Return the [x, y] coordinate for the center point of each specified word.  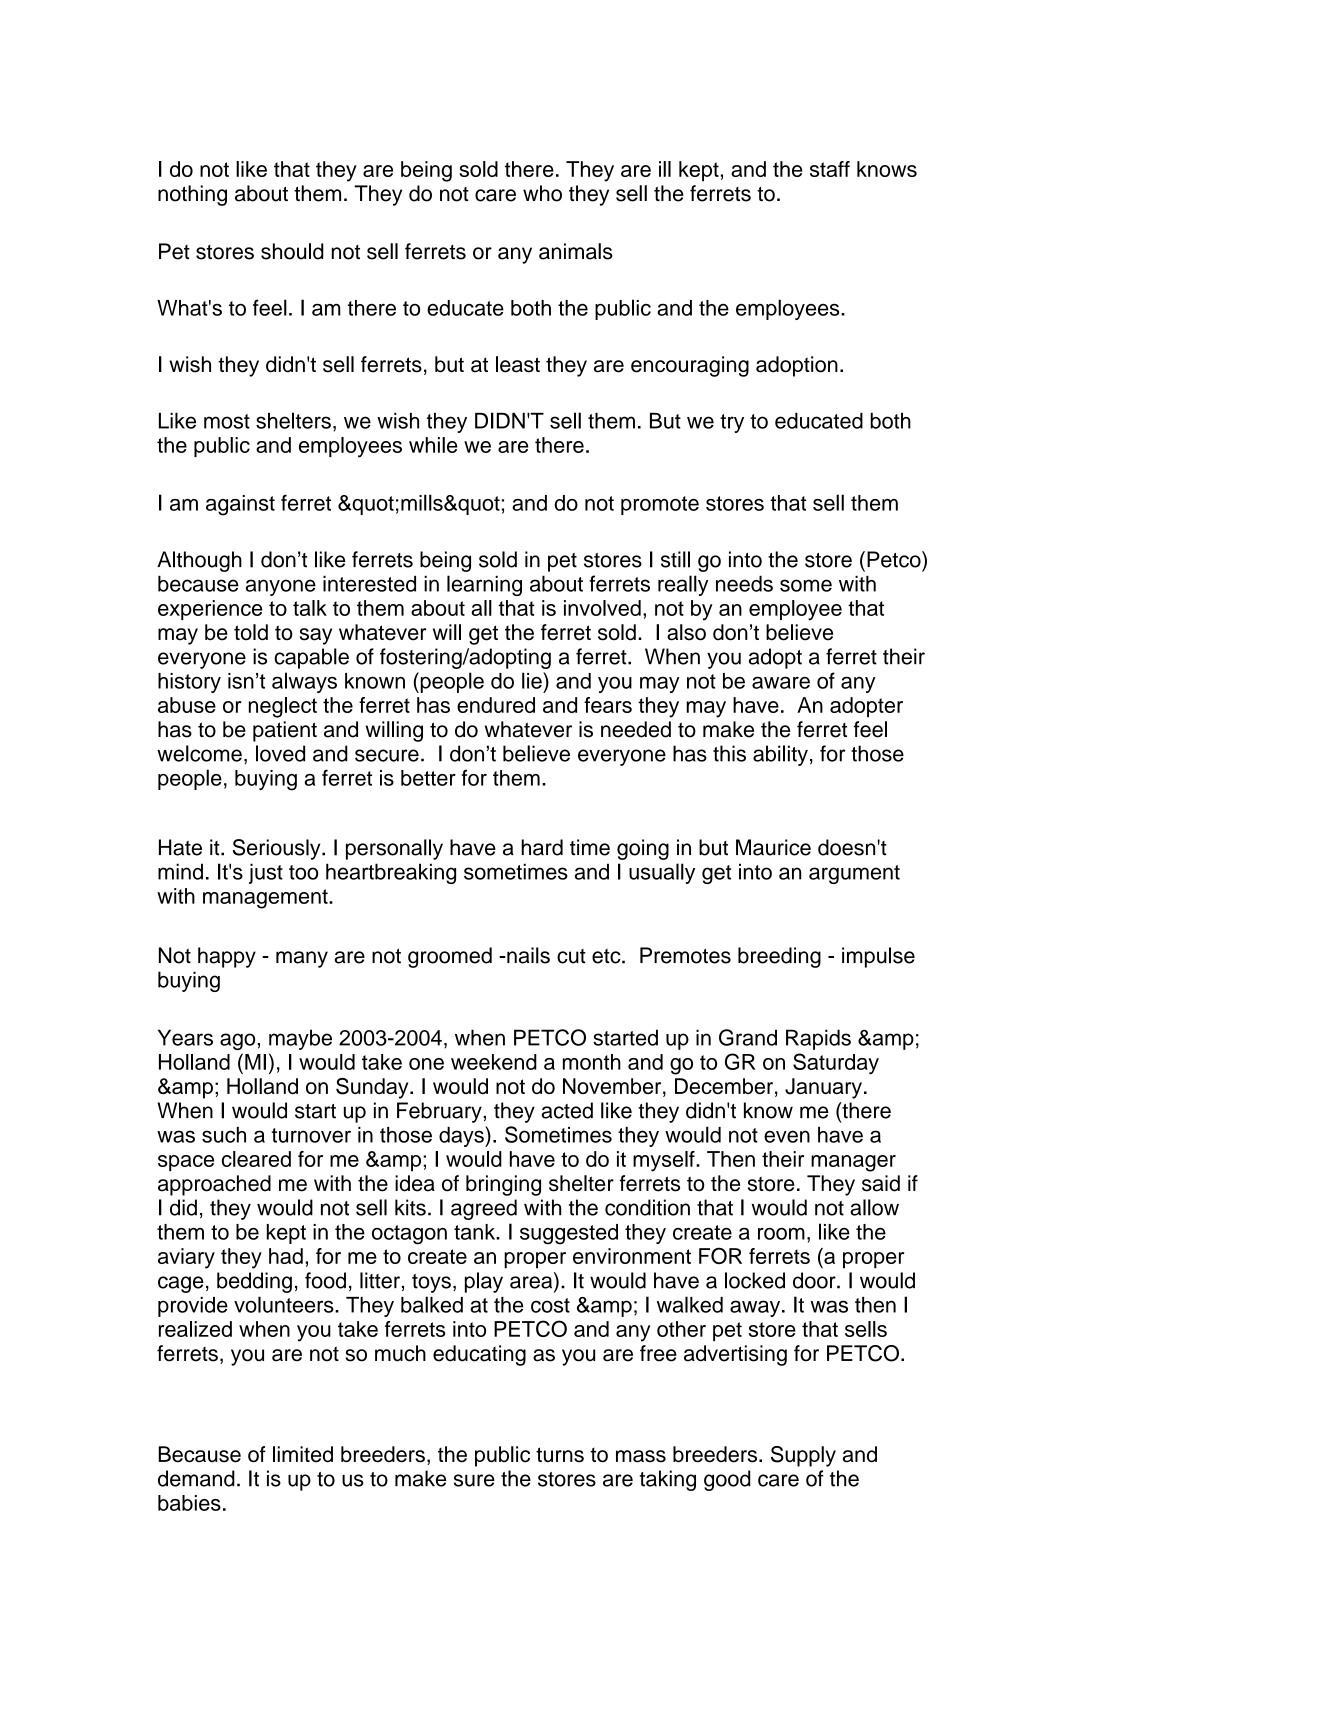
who [542, 193]
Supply [803, 1456]
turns [560, 1455]
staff [830, 169]
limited [303, 1454]
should [292, 251]
